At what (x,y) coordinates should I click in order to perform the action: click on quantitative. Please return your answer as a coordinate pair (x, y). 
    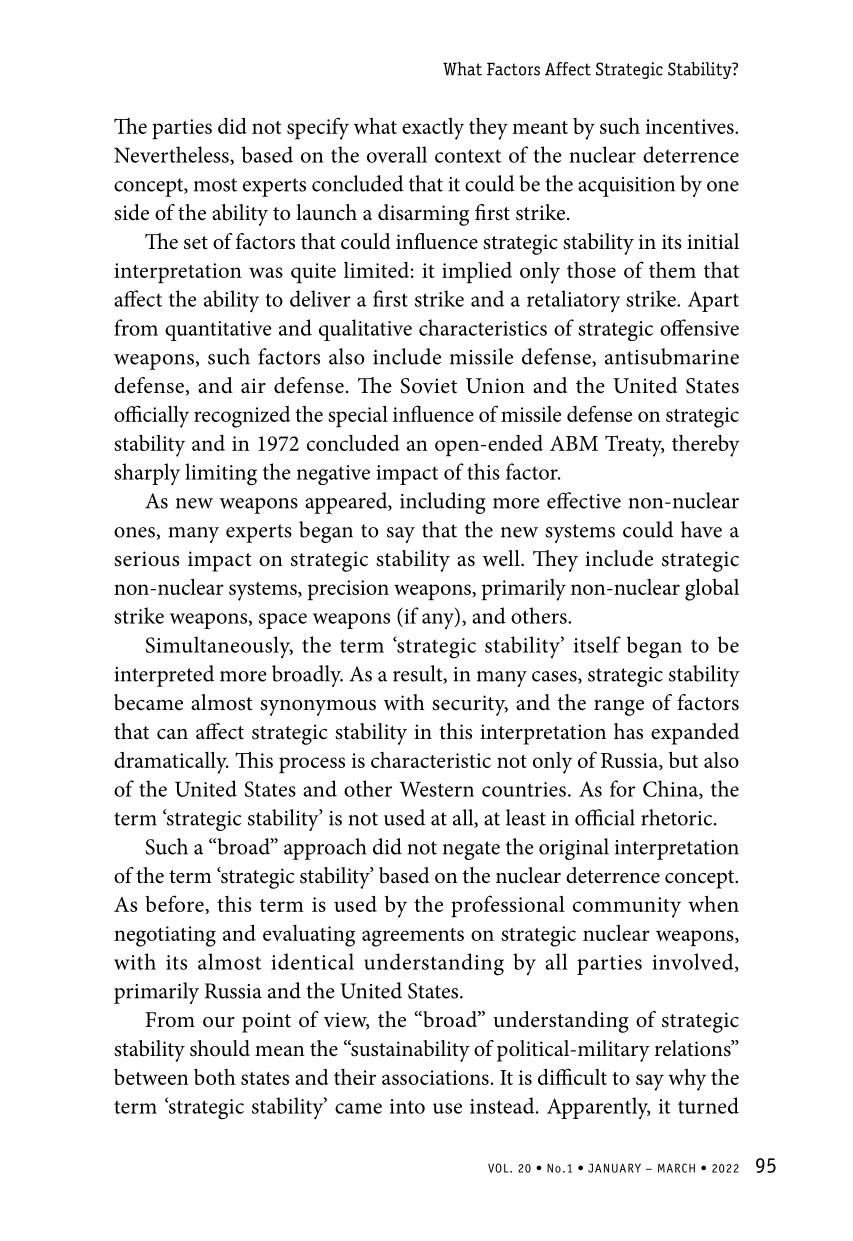
    Looking at the image, I should click on (218, 331).
